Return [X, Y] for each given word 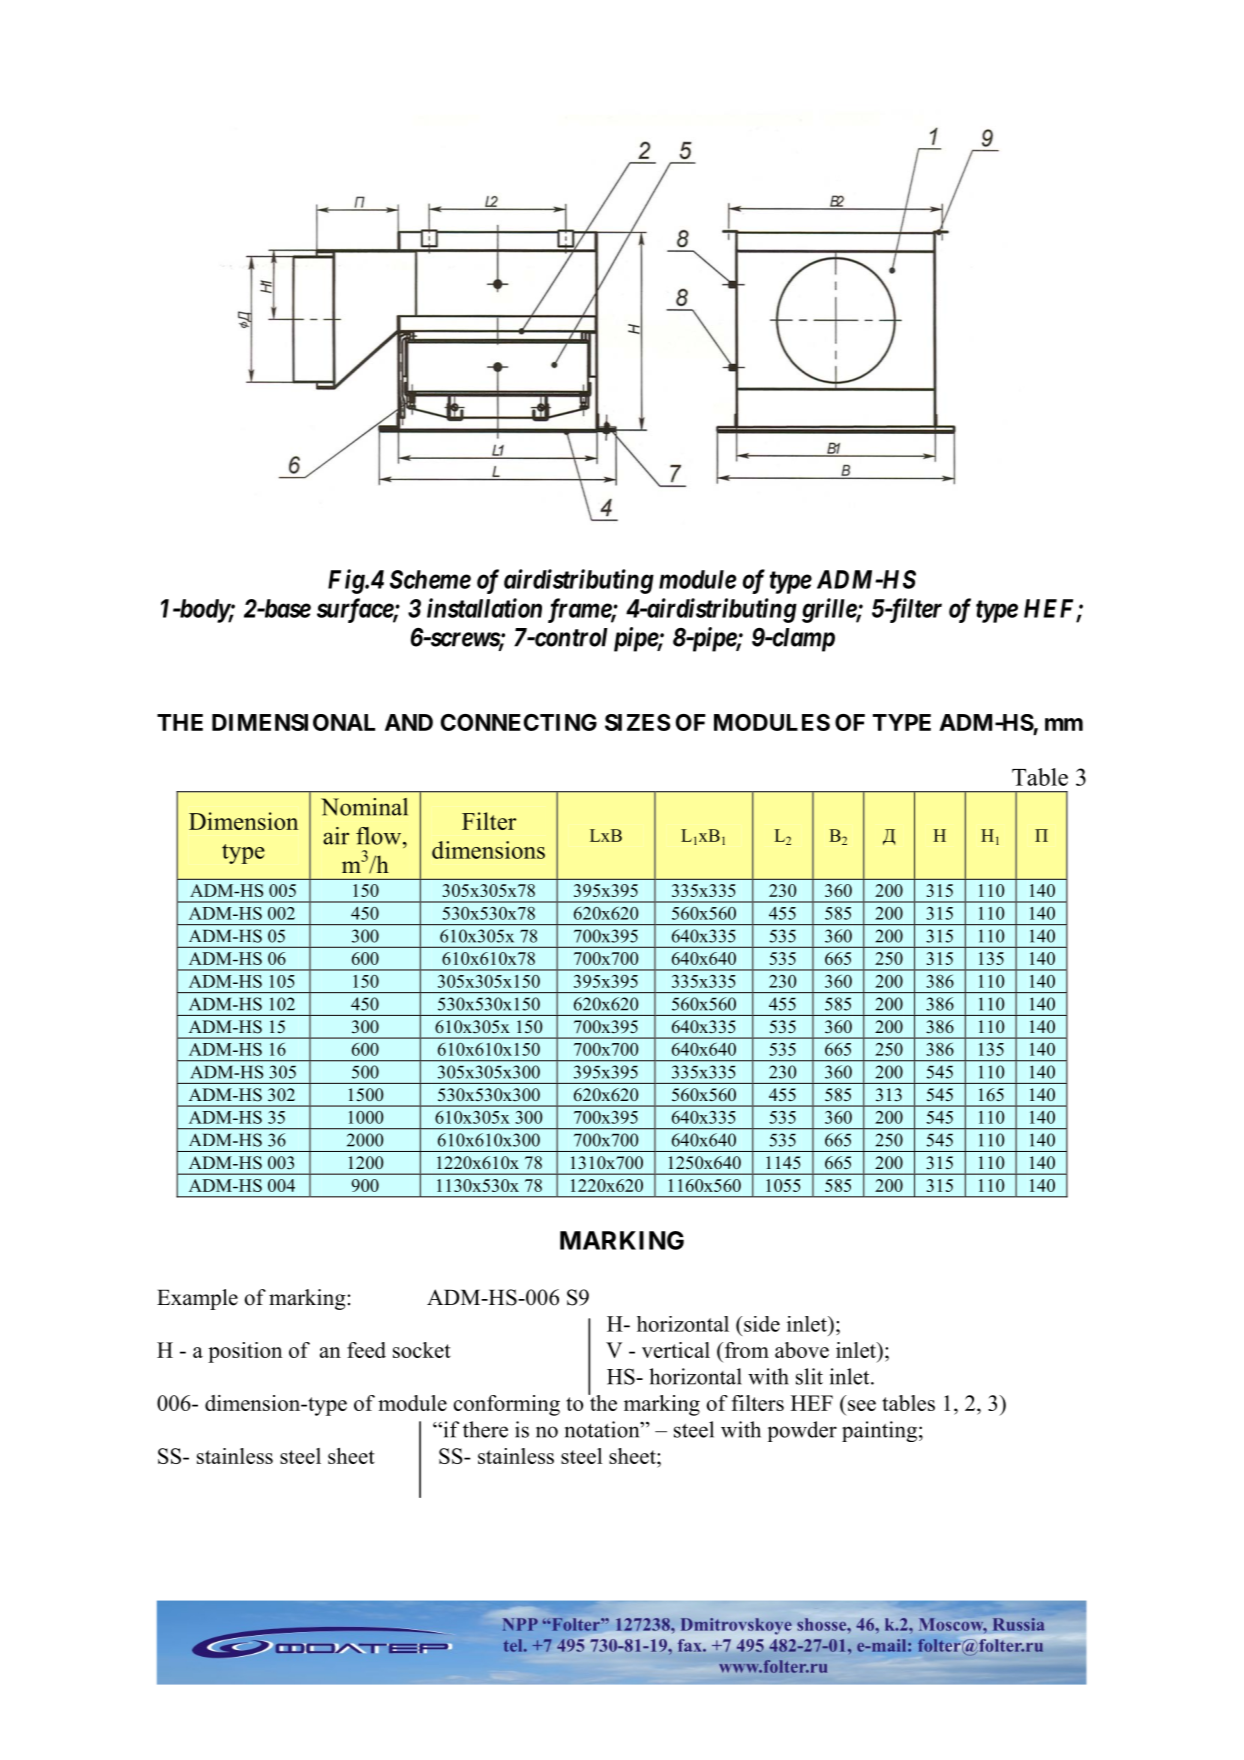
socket [422, 1350]
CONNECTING [519, 722]
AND [409, 722]
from [745, 1350]
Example [197, 1299]
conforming [506, 1405]
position [245, 1352]
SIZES [638, 722]
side [762, 1324]
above [802, 1350]
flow [380, 836]
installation [484, 608]
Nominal [364, 807]
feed [366, 1350]
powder [802, 1431]
